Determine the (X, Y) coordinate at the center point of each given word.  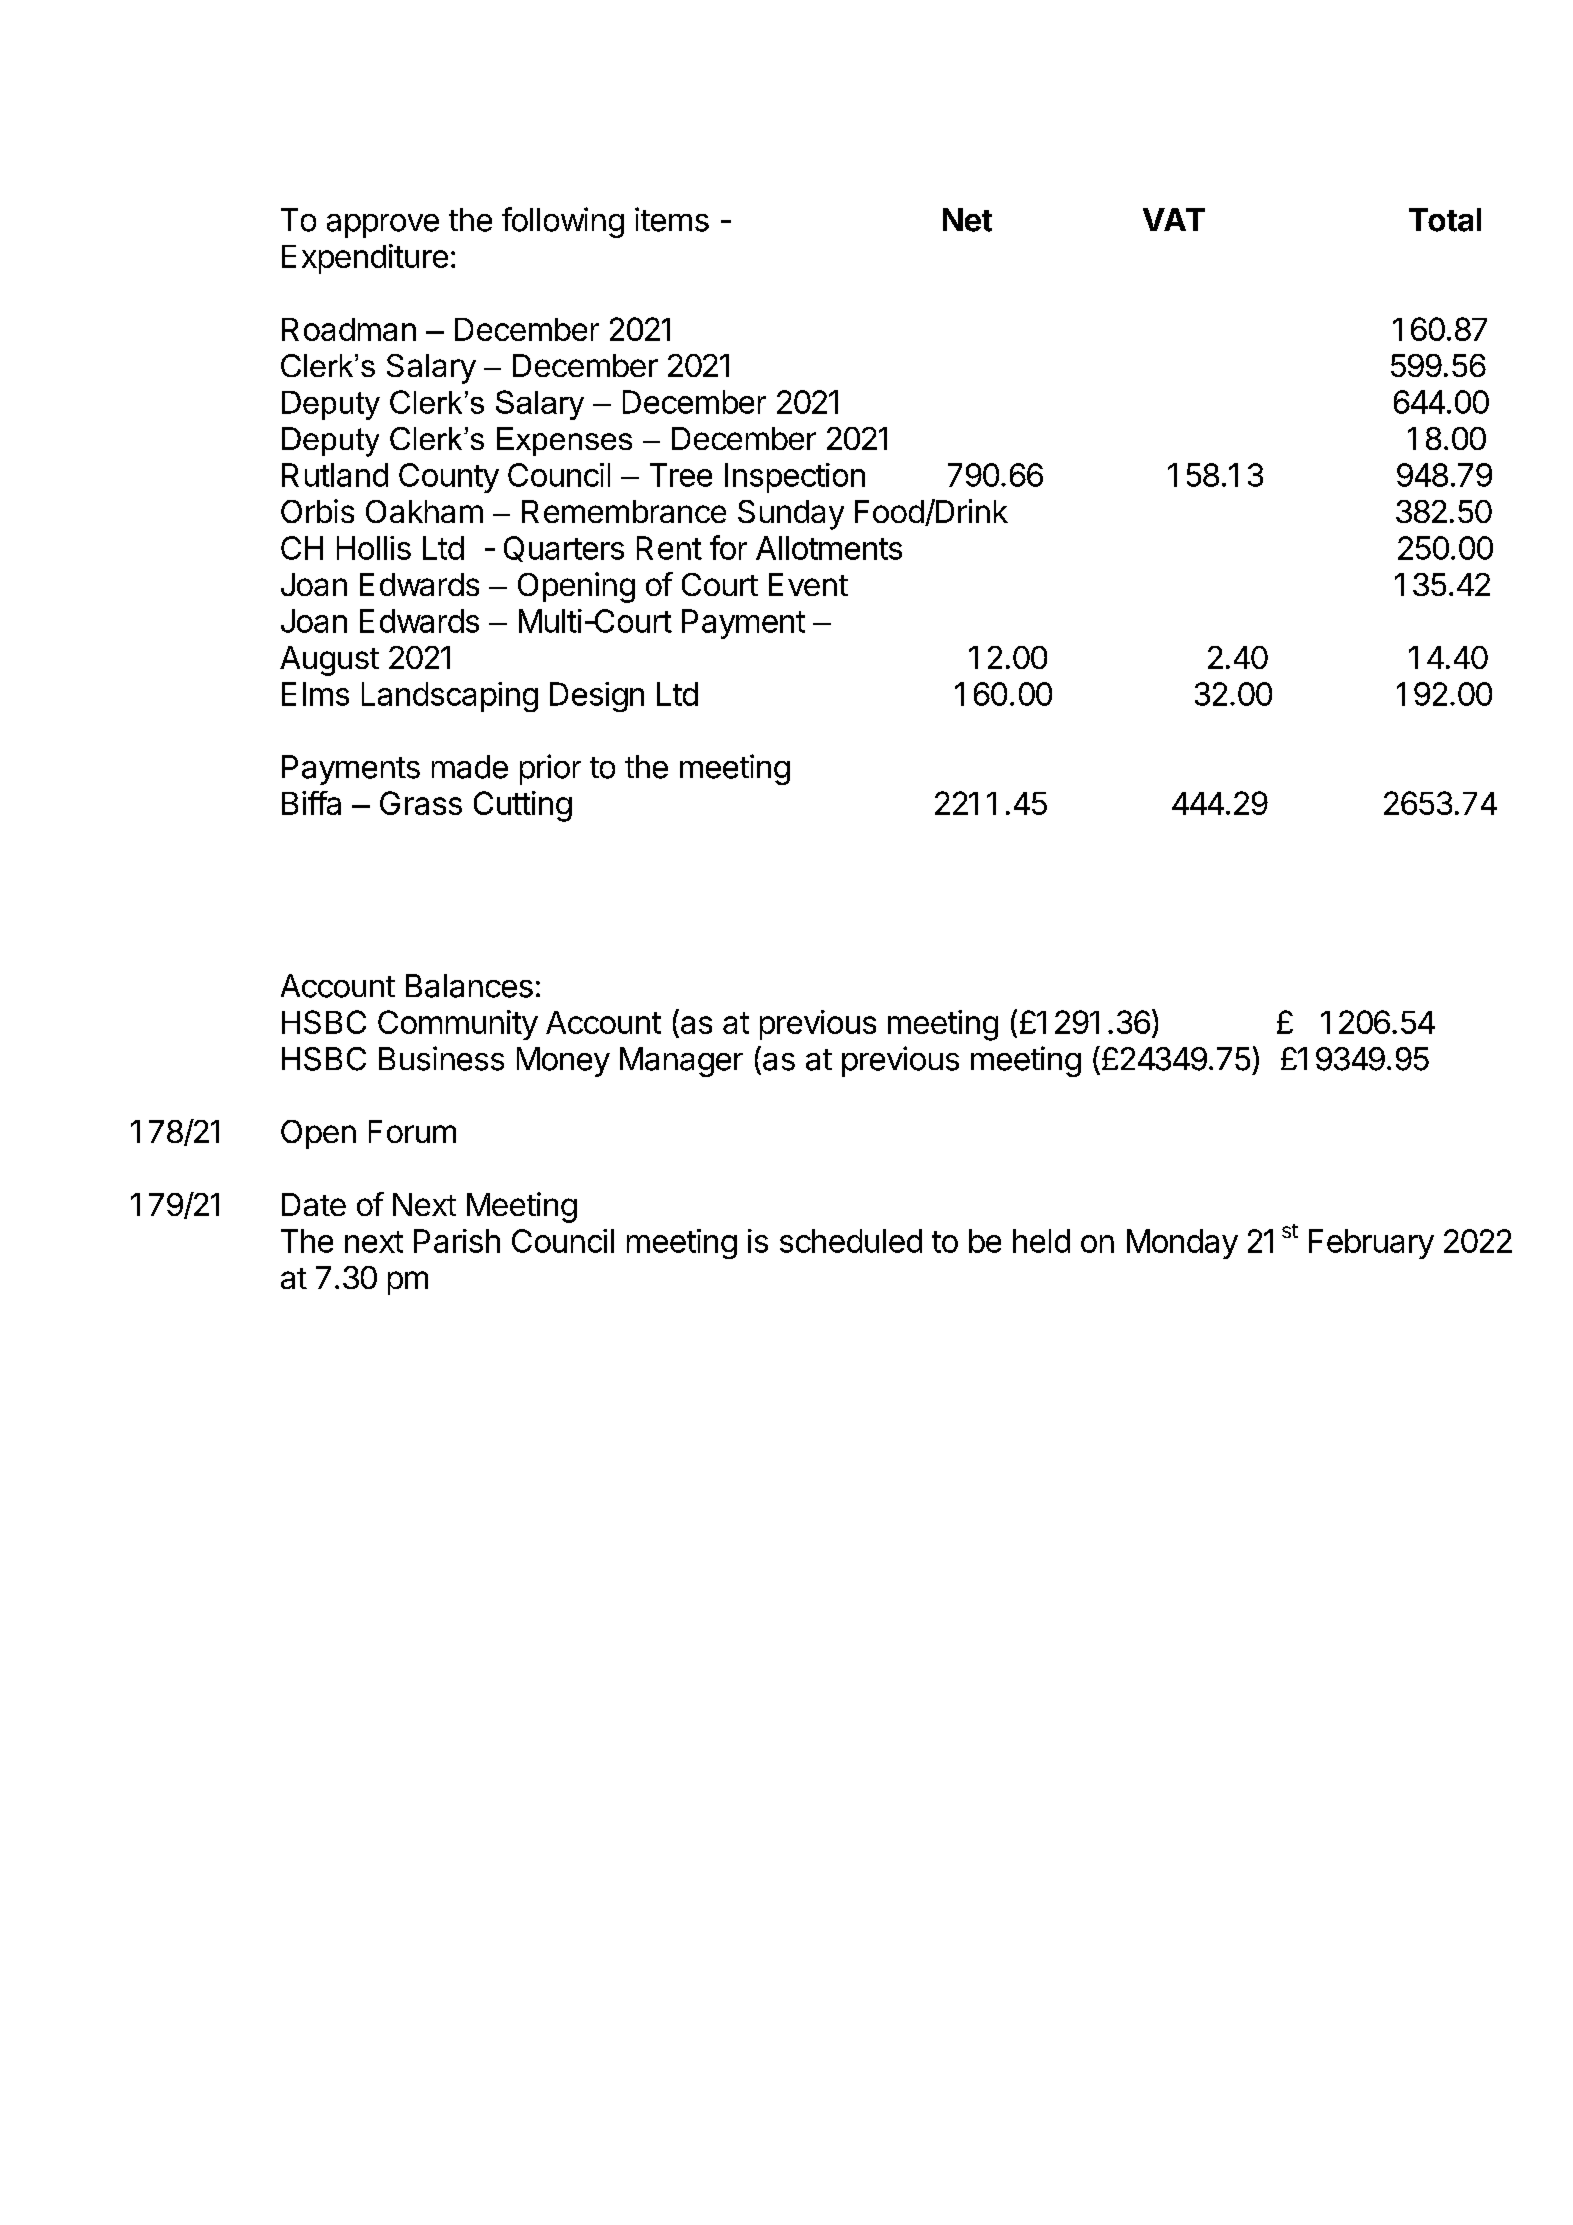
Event (808, 584)
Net (967, 220)
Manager (681, 1062)
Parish (457, 1241)
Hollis (374, 548)
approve (383, 226)
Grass (421, 803)
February (1371, 1244)
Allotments (829, 548)
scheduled (851, 1241)
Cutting (523, 806)
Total (1445, 220)
